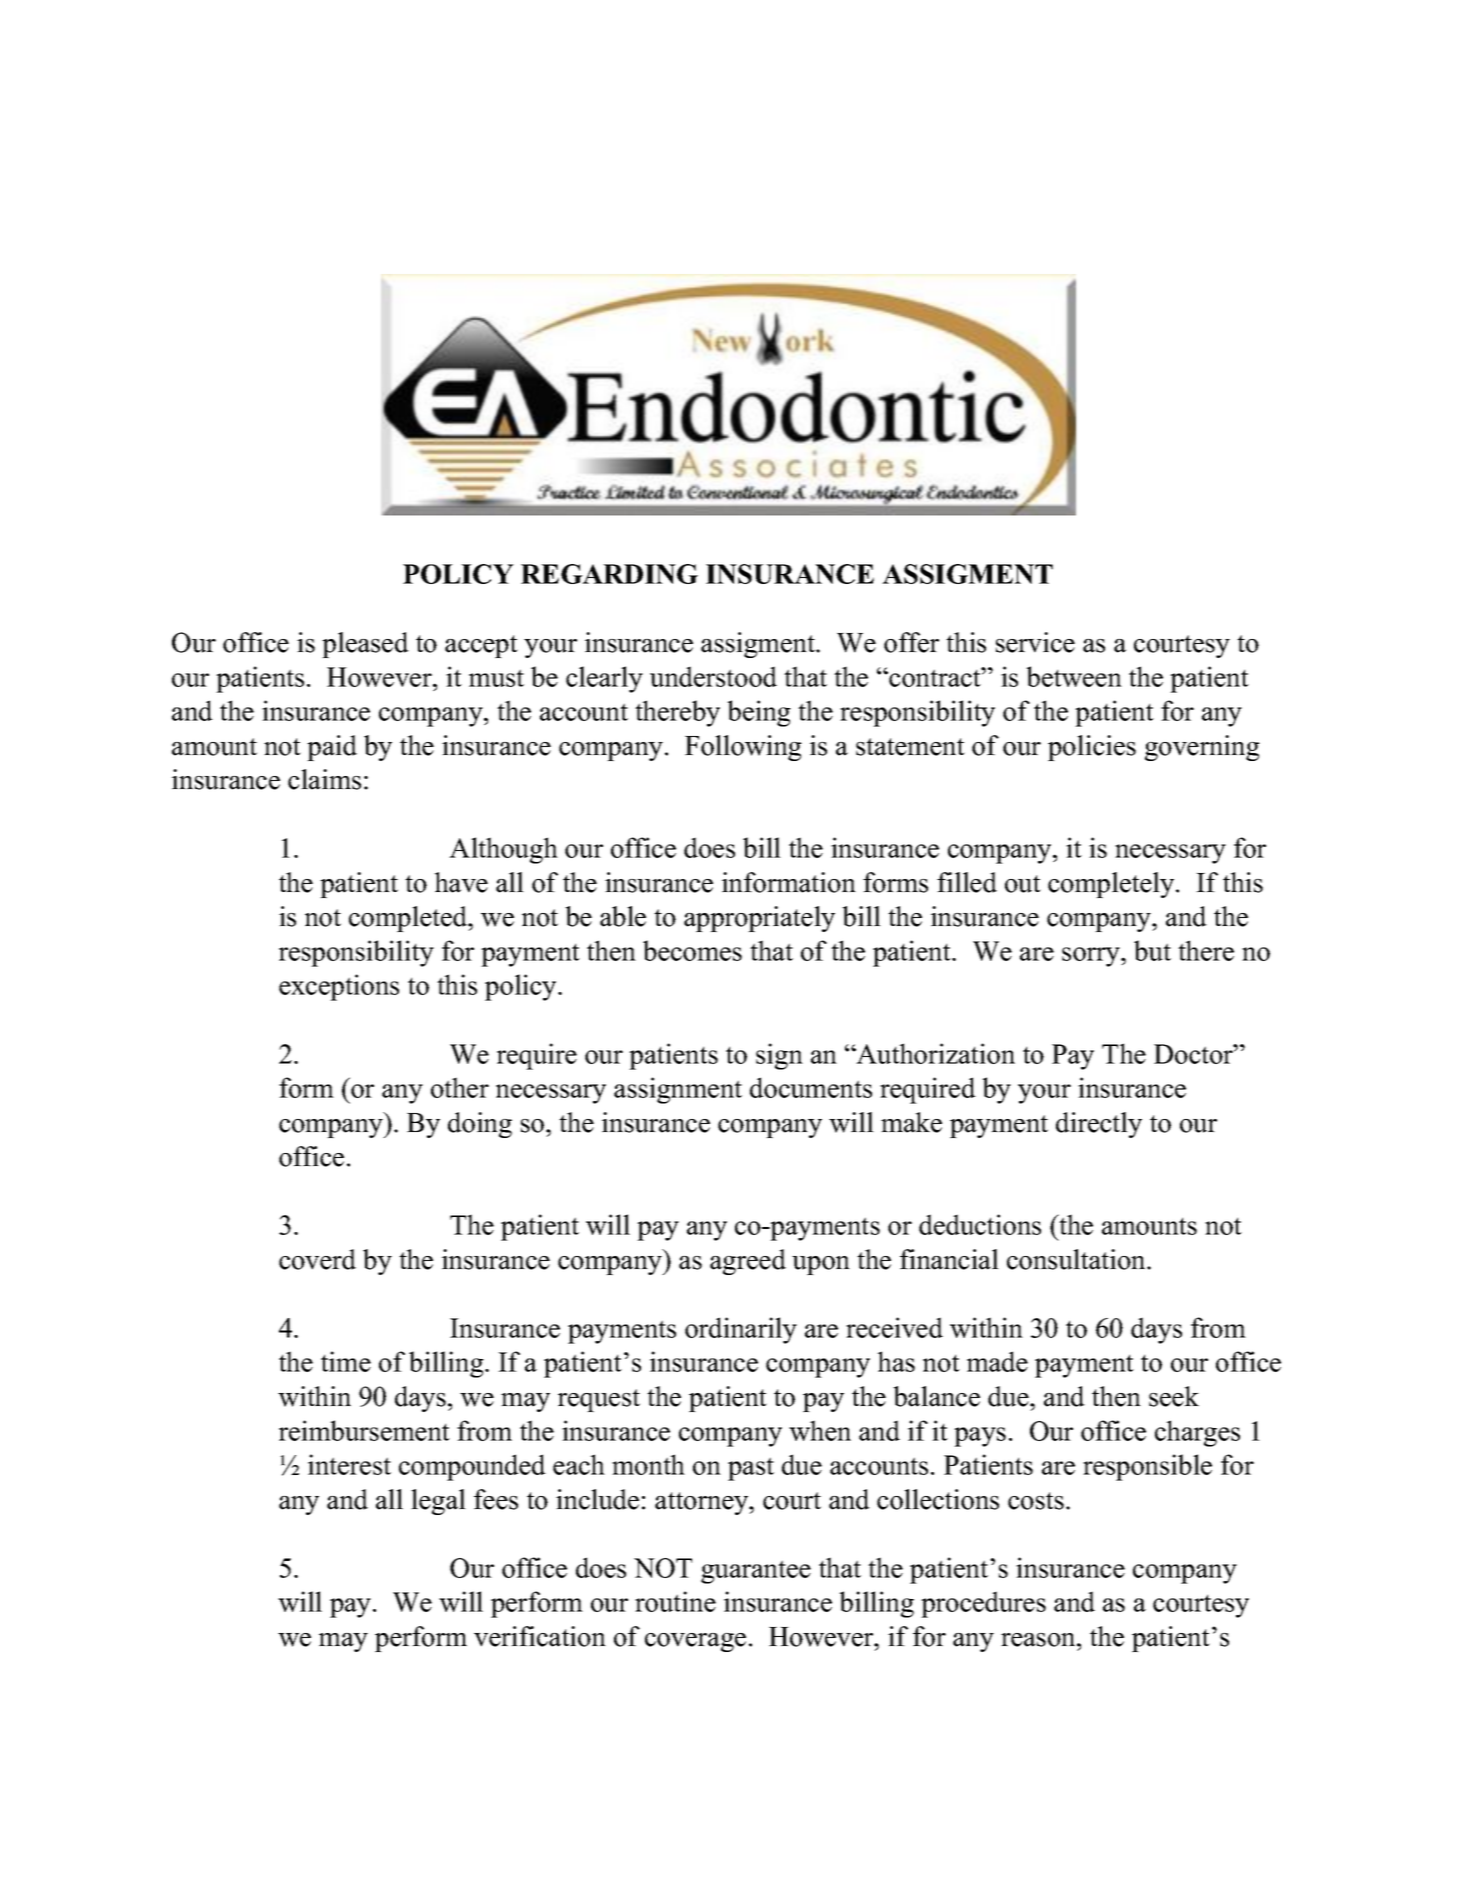  I want to click on guarantee, so click(756, 1572).
